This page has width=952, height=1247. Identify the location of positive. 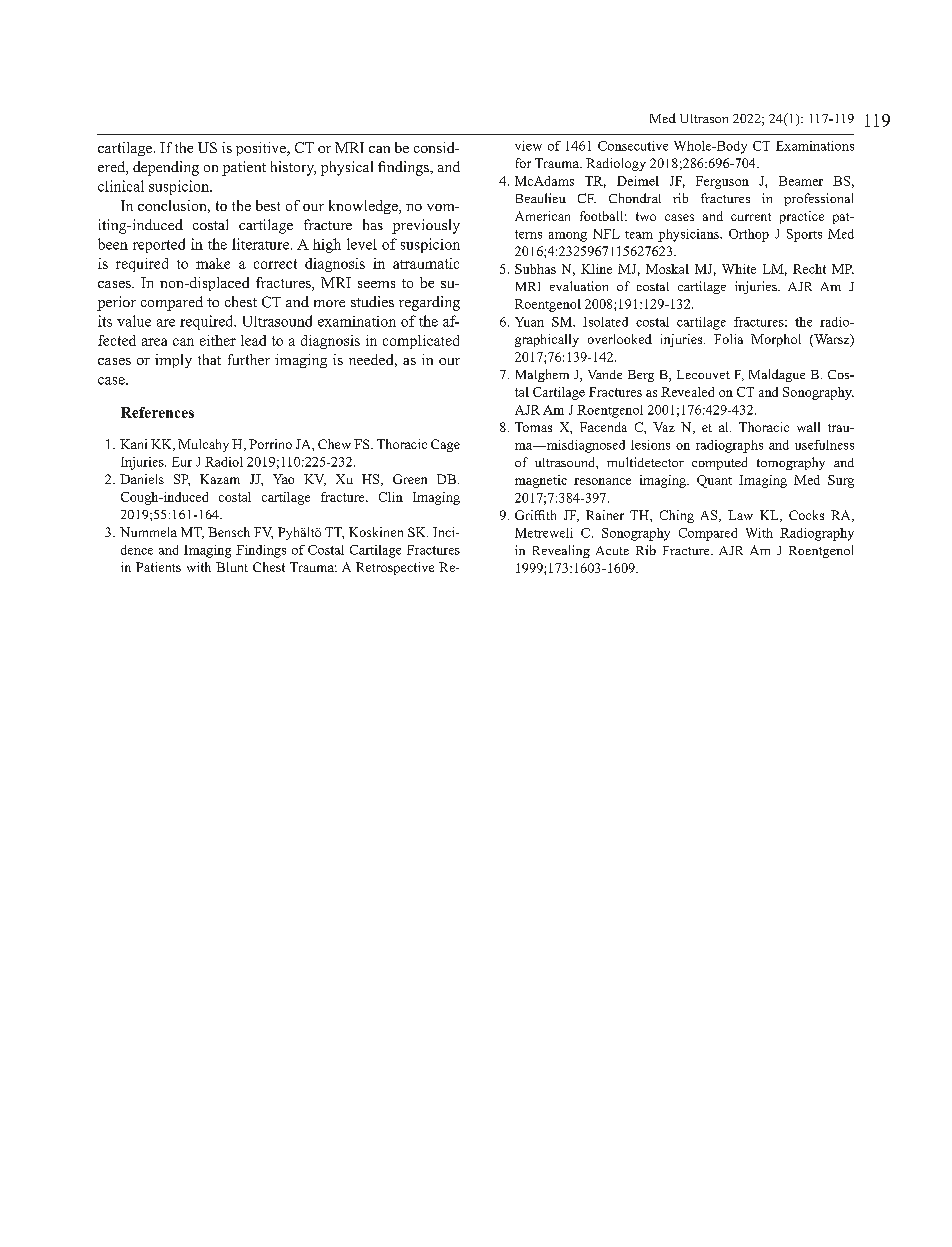
(262, 149).
